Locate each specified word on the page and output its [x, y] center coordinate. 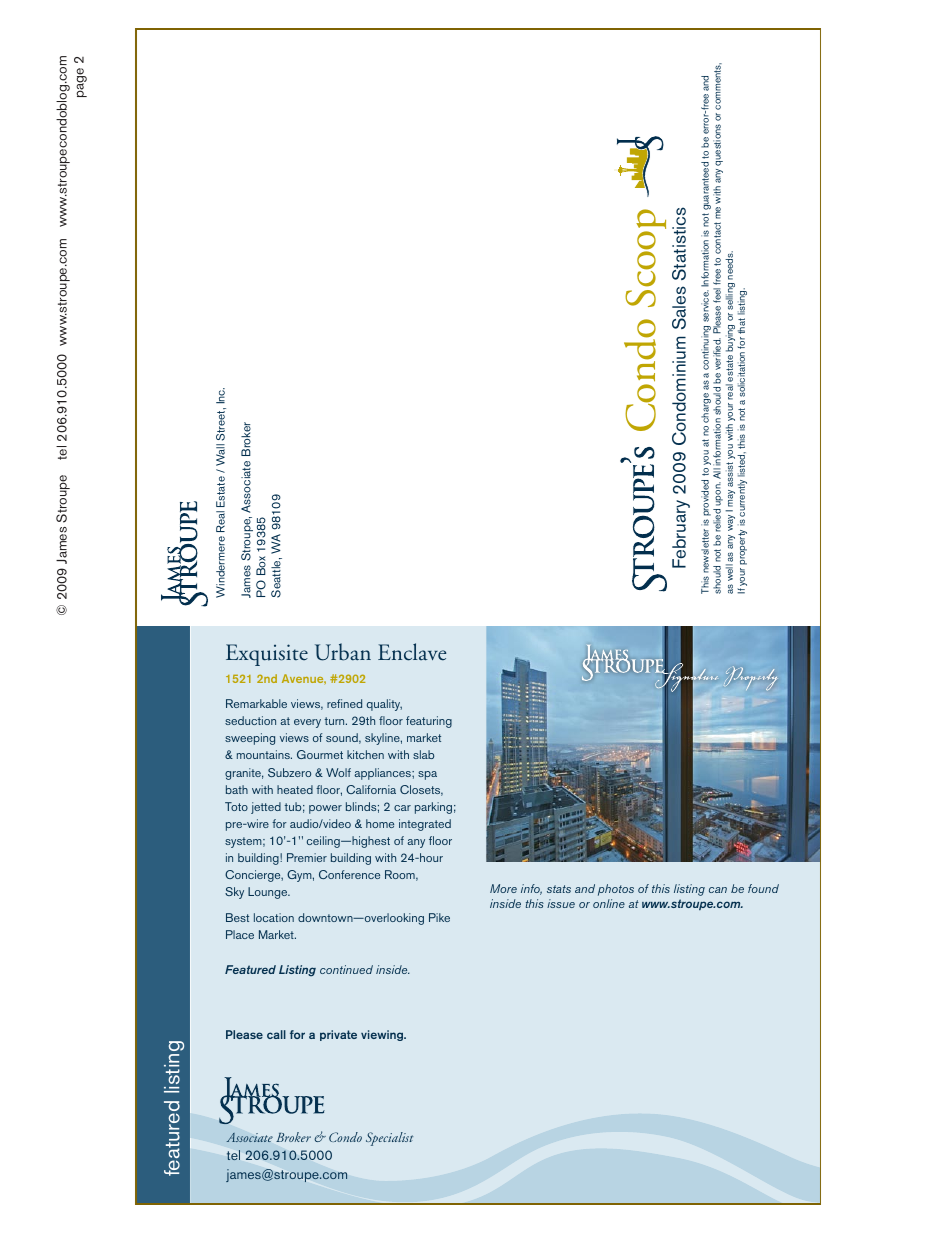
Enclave [412, 652]
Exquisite [267, 655]
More [503, 888]
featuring [429, 722]
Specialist [389, 1139]
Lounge [269, 893]
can [718, 890]
